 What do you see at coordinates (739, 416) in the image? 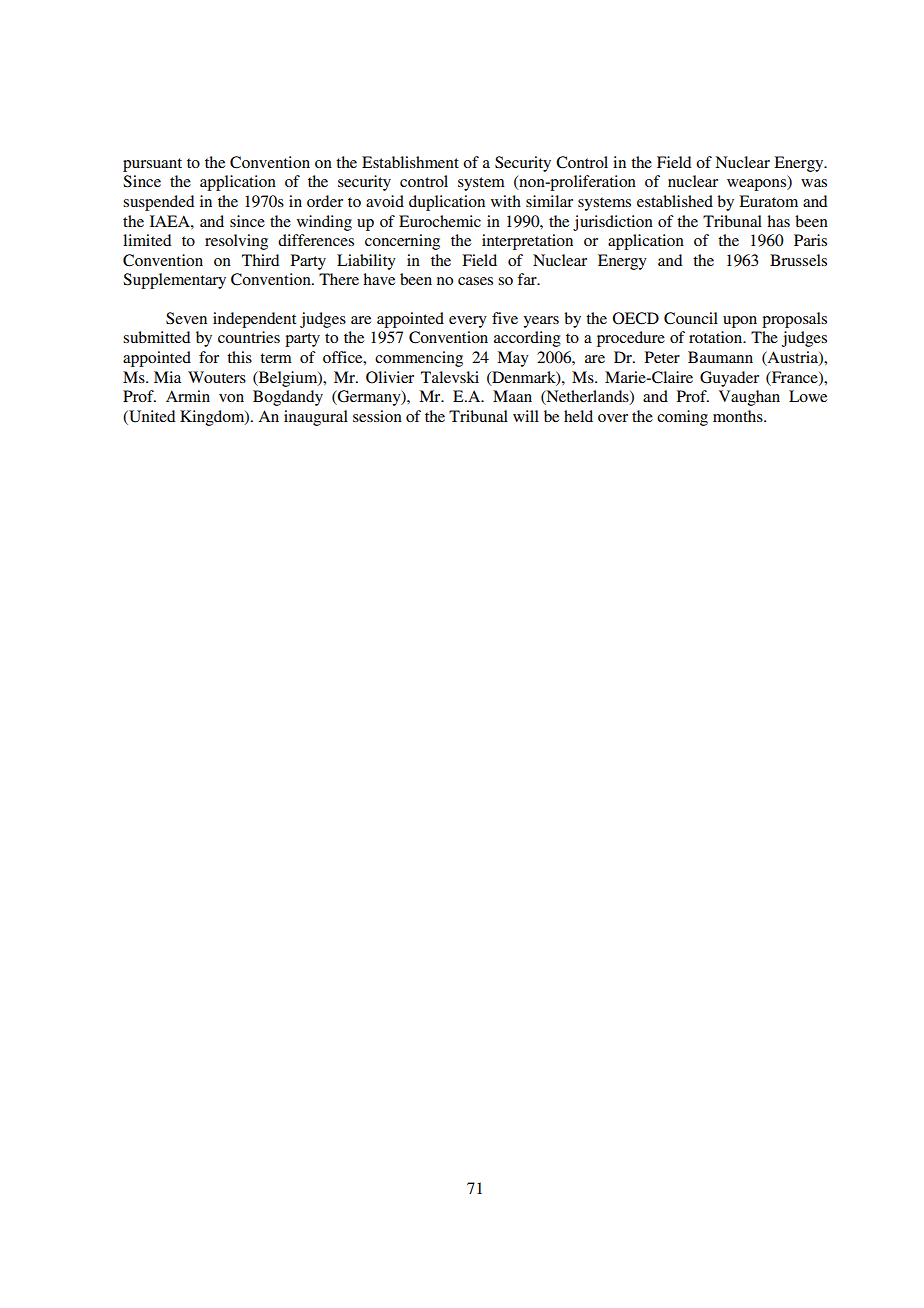
I see `months` at bounding box center [739, 416].
